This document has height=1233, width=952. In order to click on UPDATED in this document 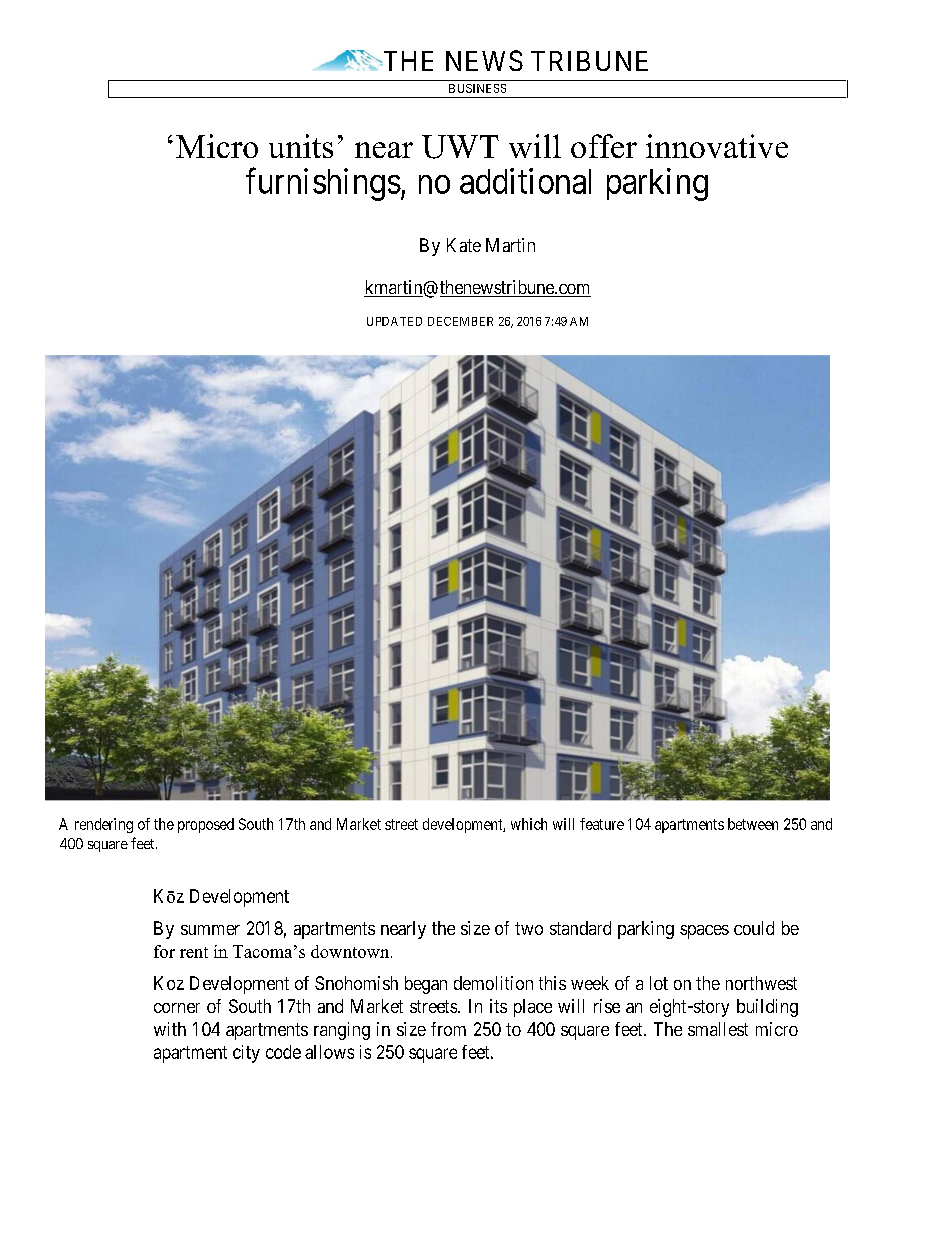, I will do `click(394, 321)`.
